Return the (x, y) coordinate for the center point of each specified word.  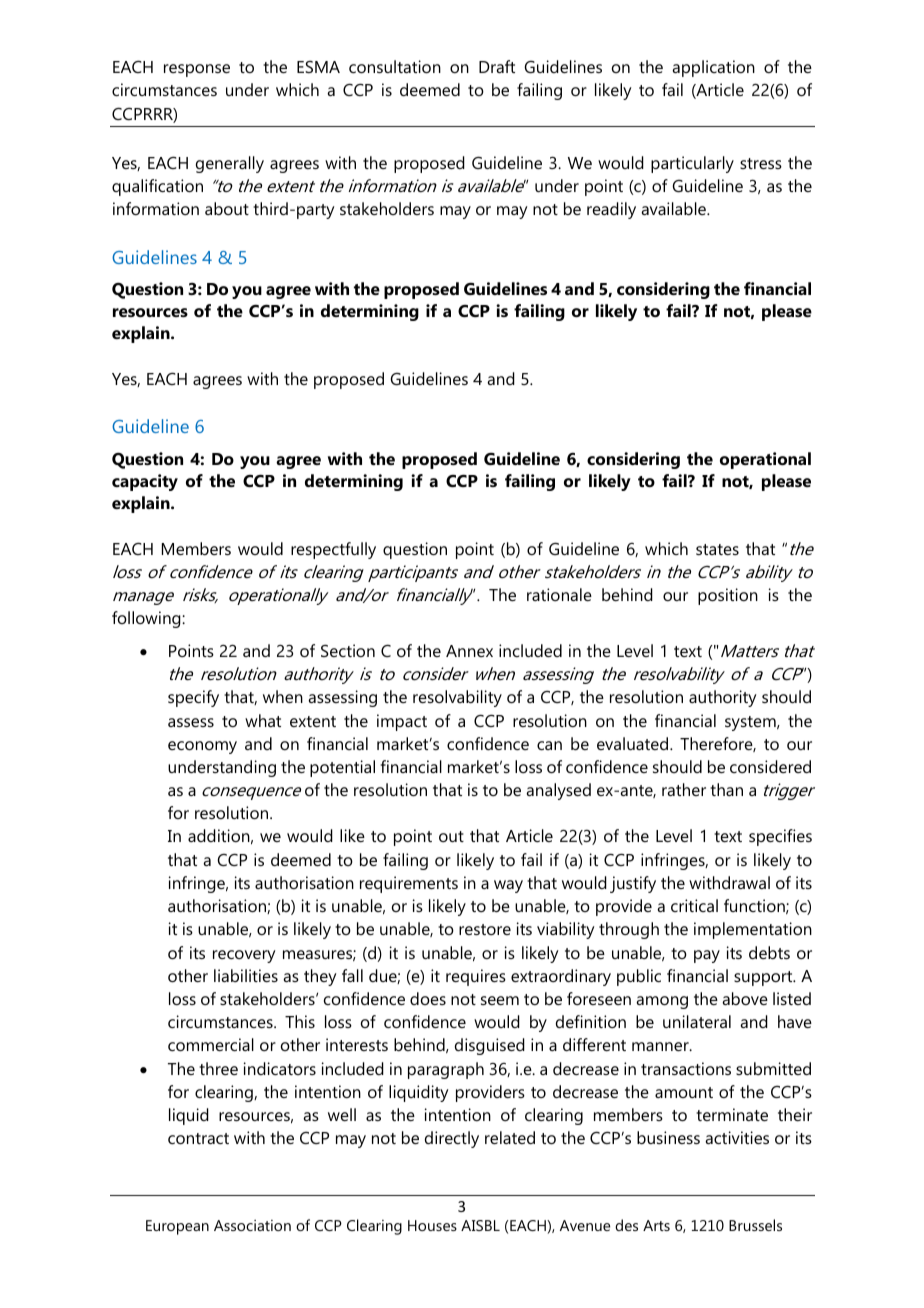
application (713, 68)
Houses (432, 1225)
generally (230, 164)
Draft (497, 66)
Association (252, 1225)
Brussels (755, 1225)
